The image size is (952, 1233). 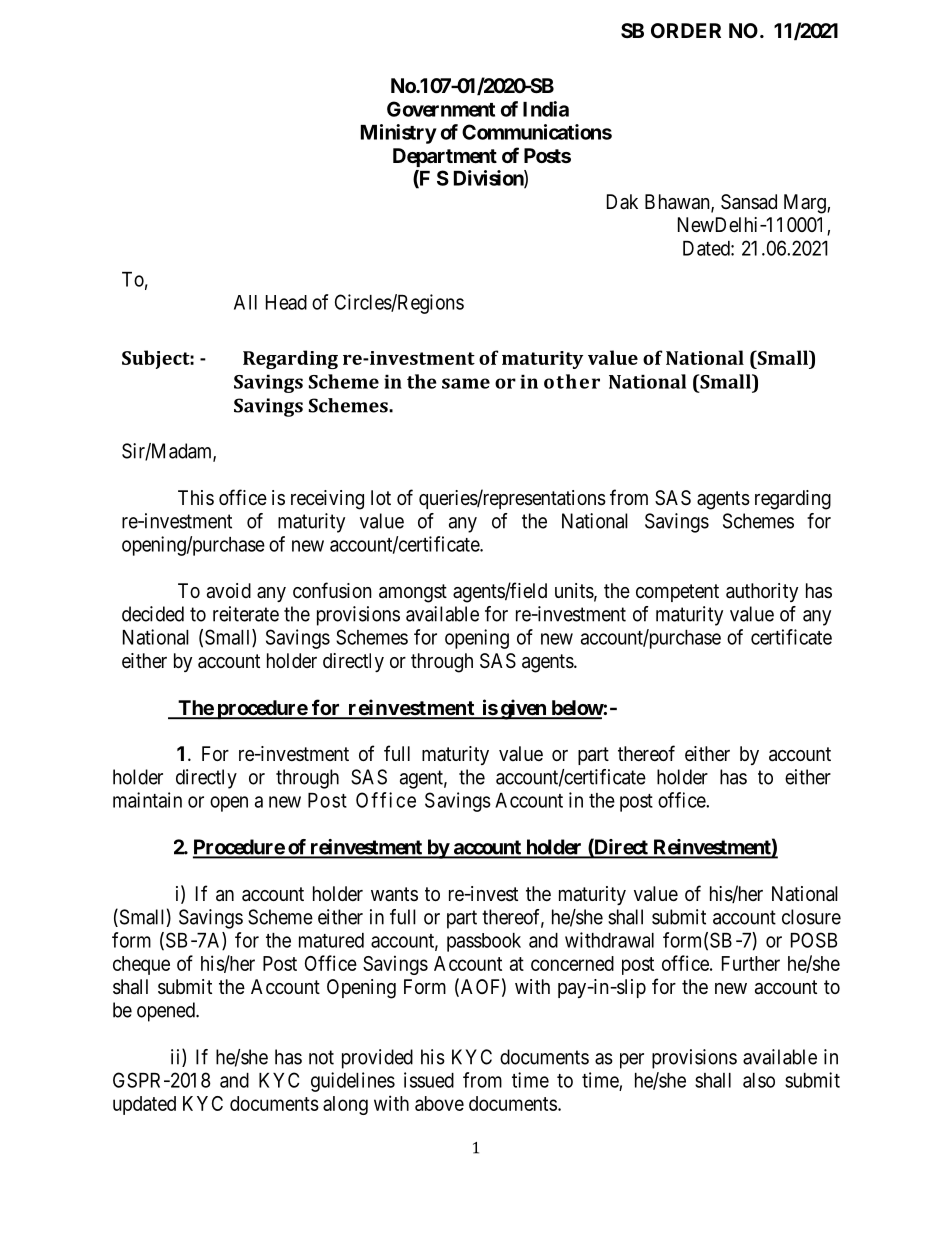 I want to click on Government, so click(x=441, y=109).
